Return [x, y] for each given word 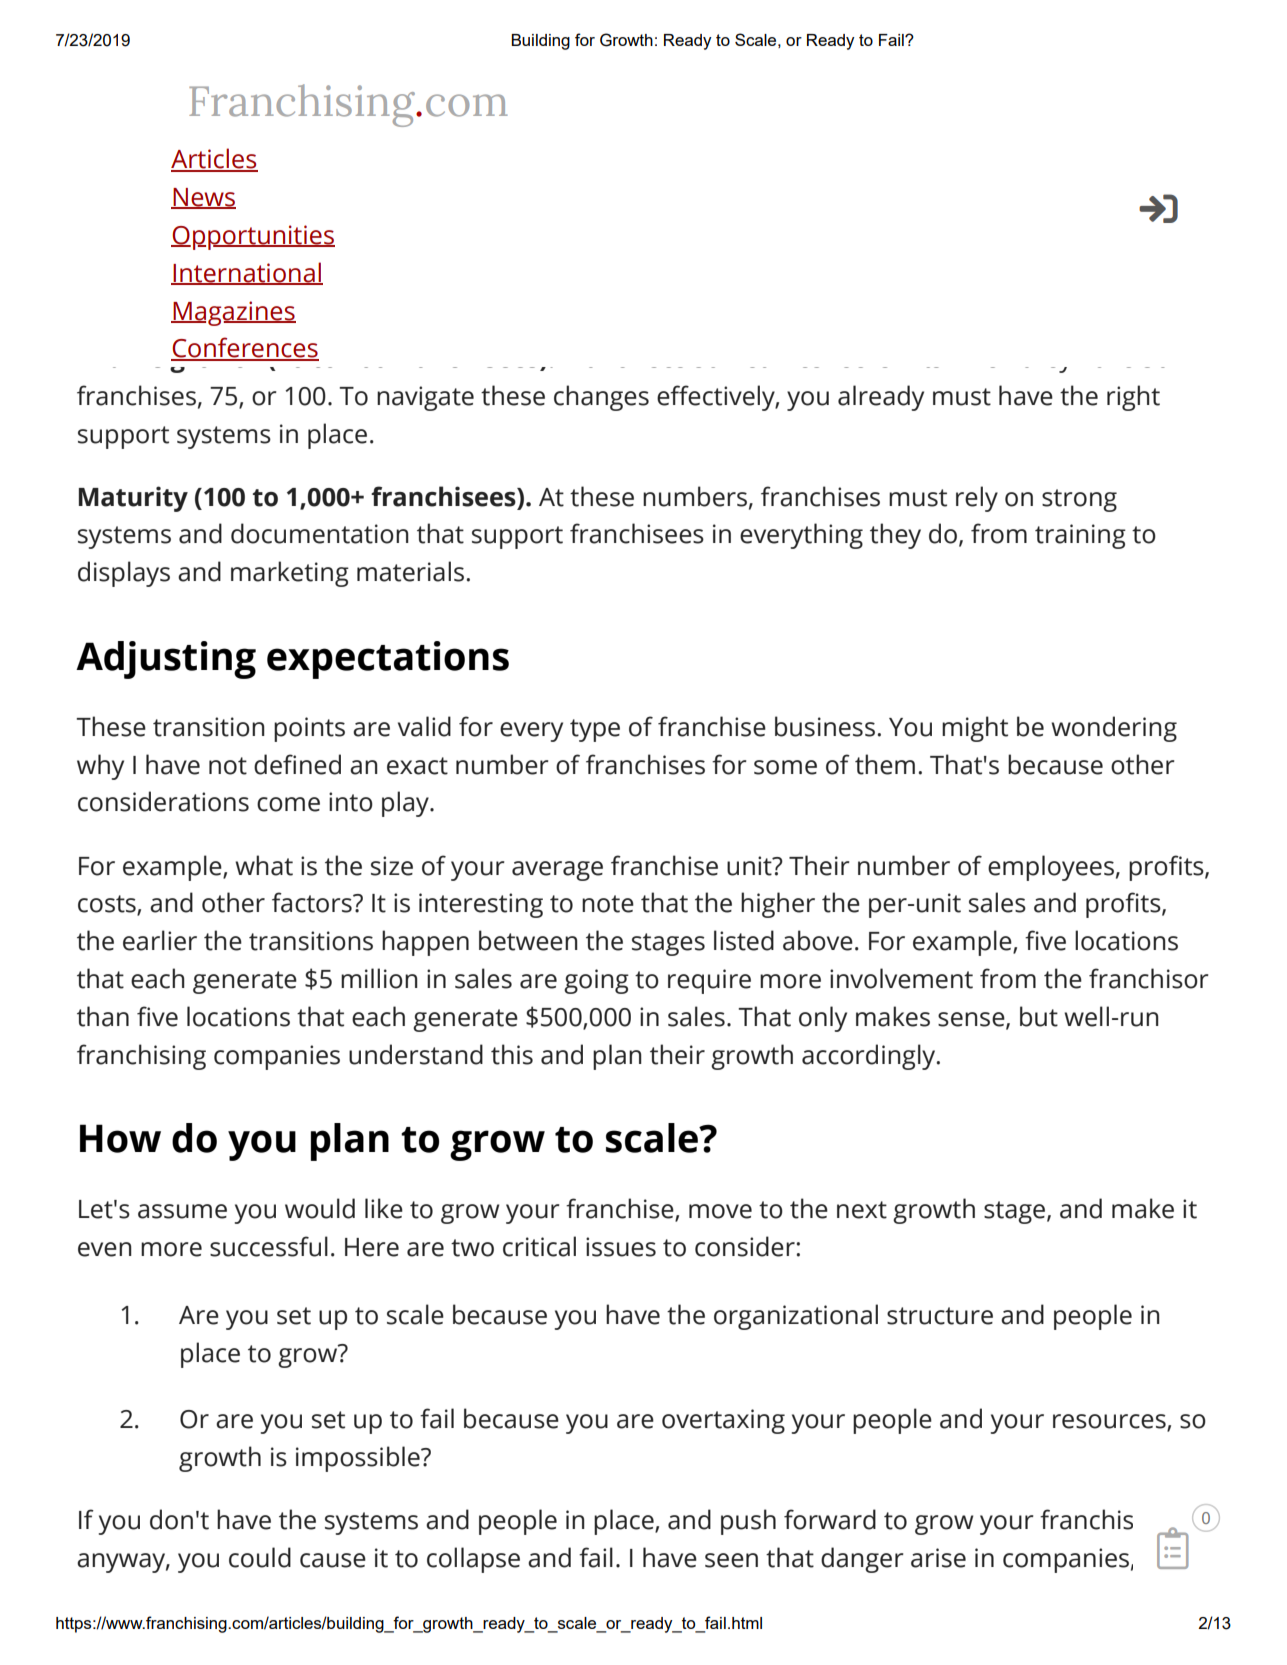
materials [410, 571]
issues [621, 1247]
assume [182, 1211]
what [264, 865]
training [1080, 536]
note [608, 904]
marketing [290, 574]
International [247, 273]
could [260, 1557]
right [1133, 398]
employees [1051, 868]
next [862, 1210]
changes [601, 398]
